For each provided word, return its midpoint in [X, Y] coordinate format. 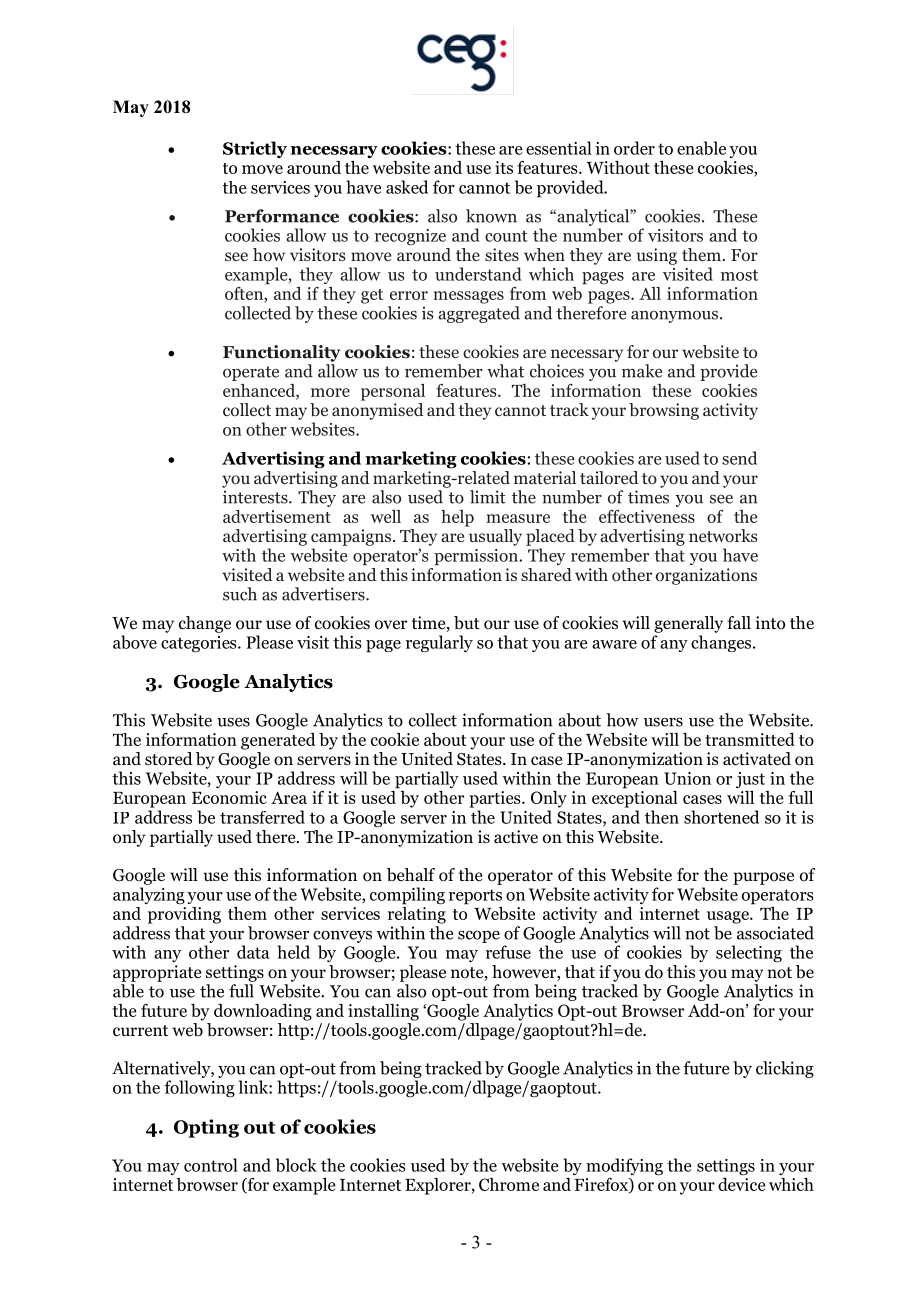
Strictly [255, 149]
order [634, 148]
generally [688, 624]
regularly [439, 644]
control [211, 1165]
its [504, 167]
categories [200, 644]
